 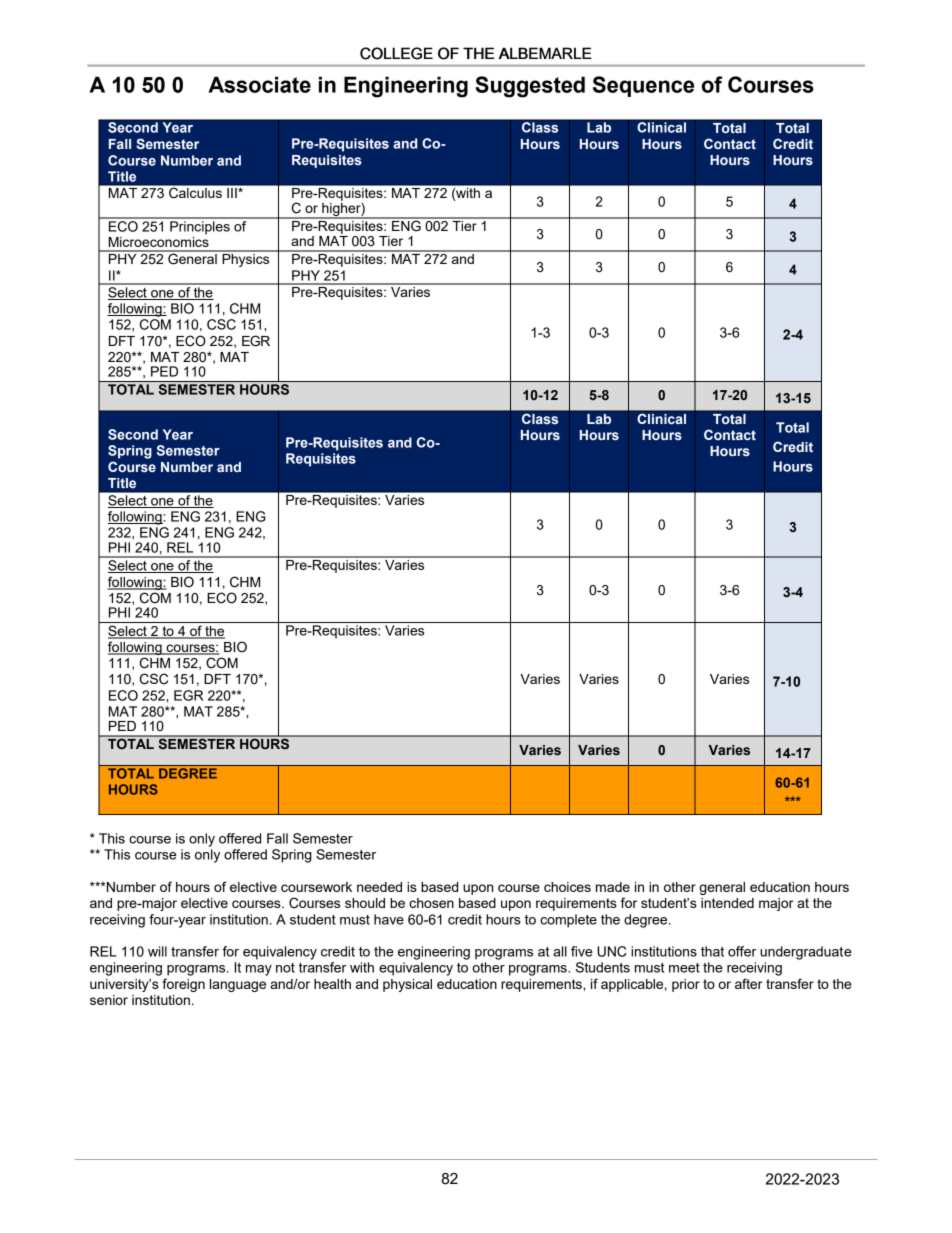 What do you see at coordinates (643, 86) in the screenshot?
I see `Sequence` at bounding box center [643, 86].
